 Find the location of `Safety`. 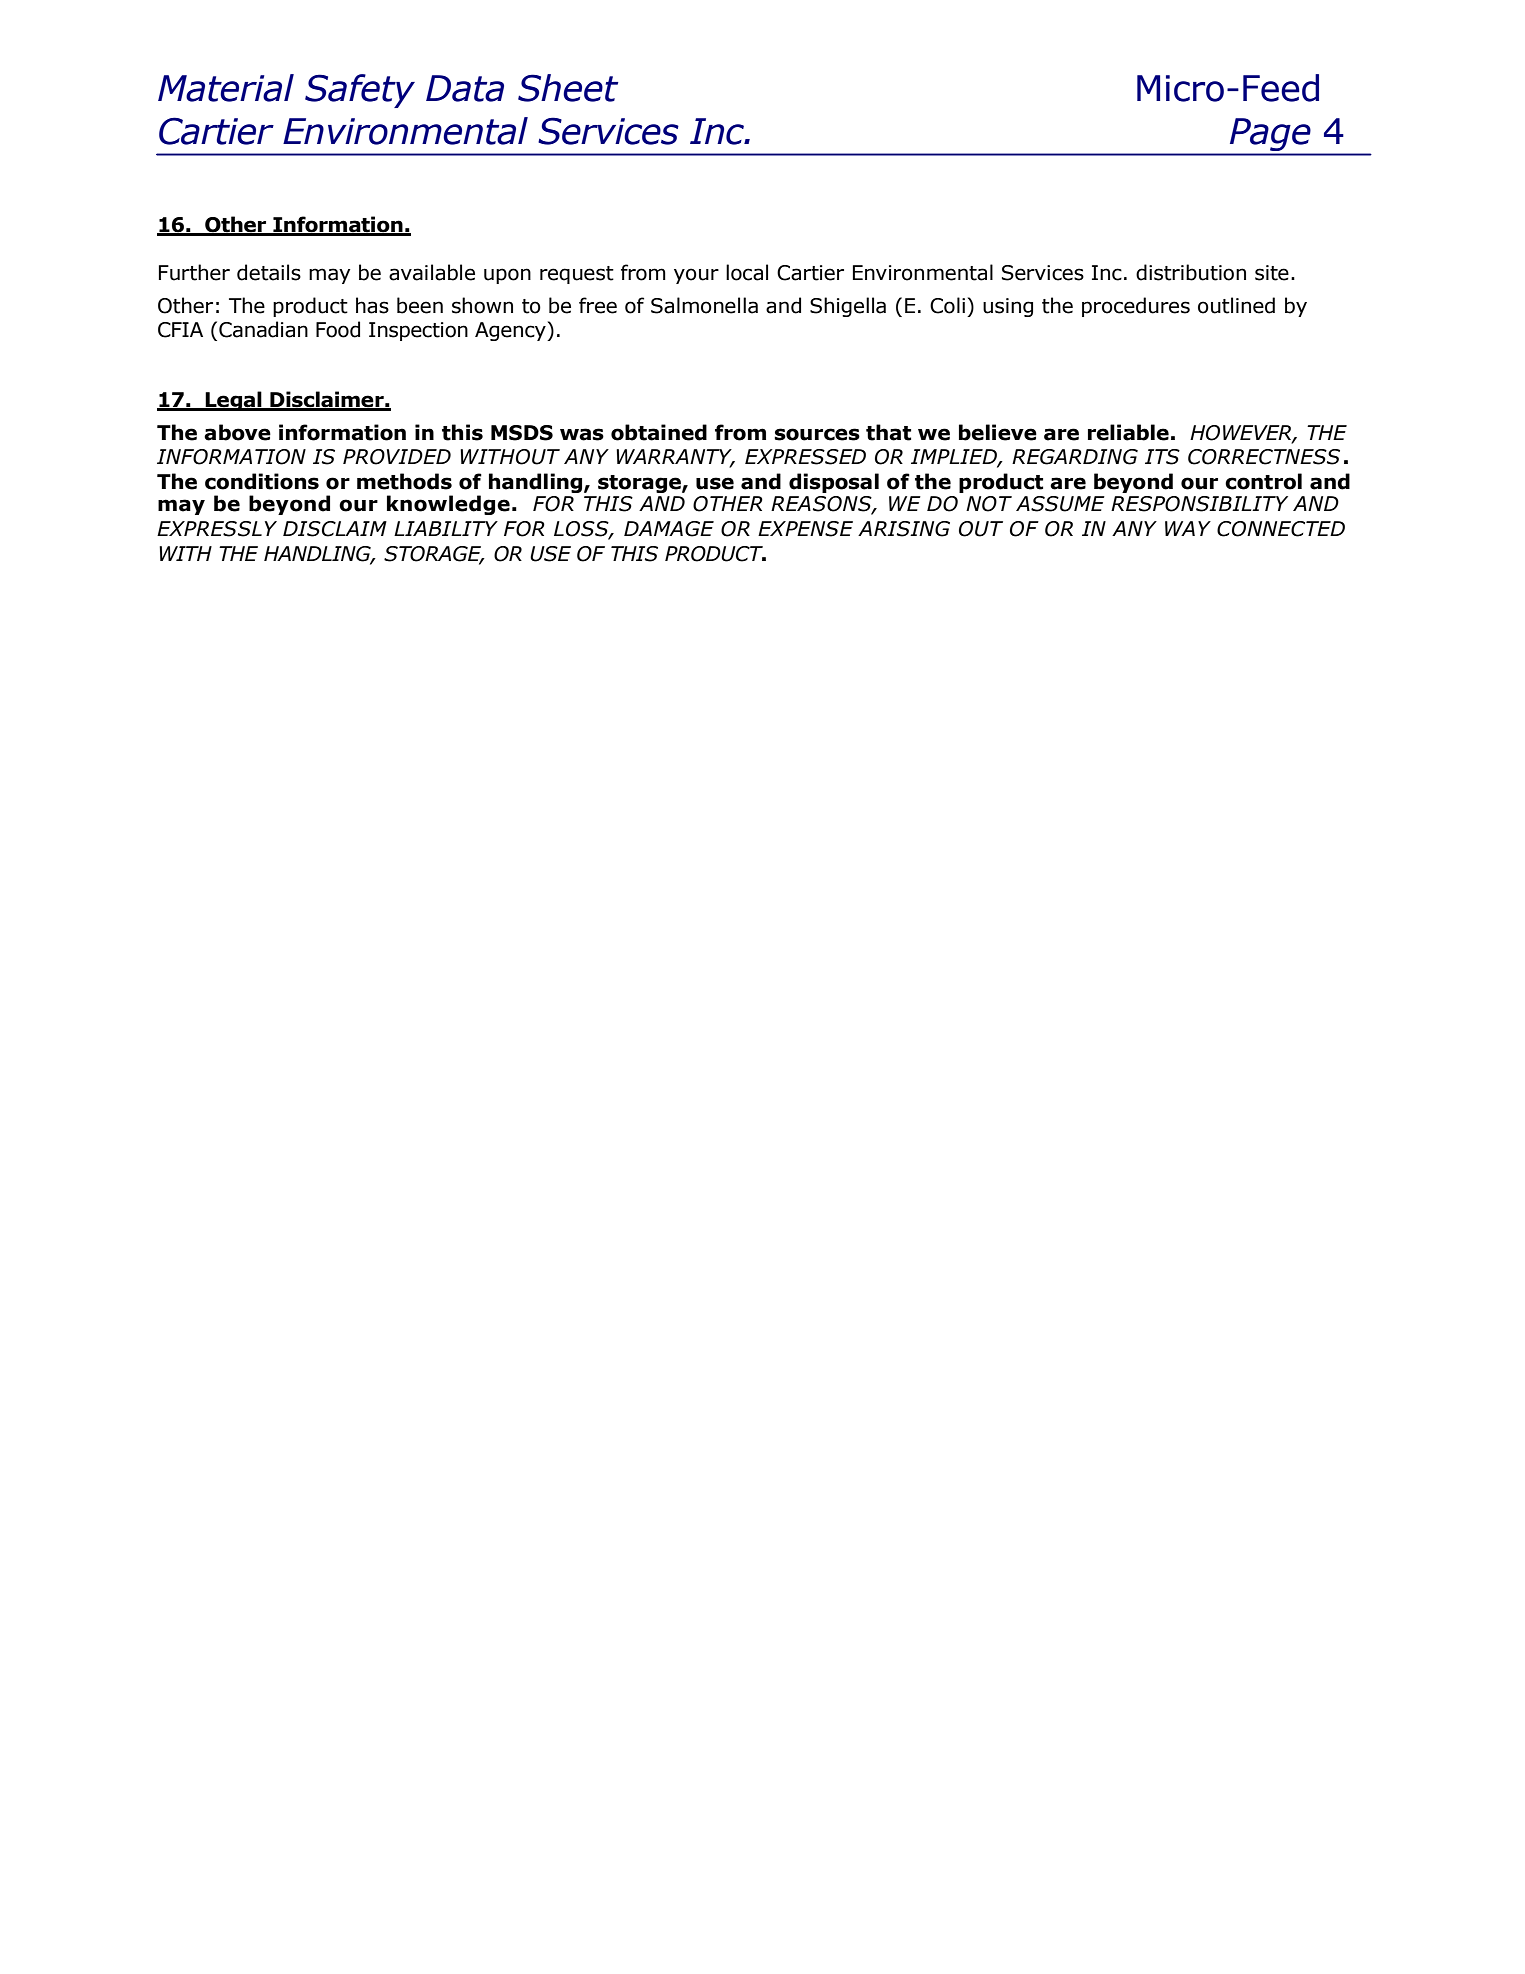

Safety is located at coordinates (360, 91).
